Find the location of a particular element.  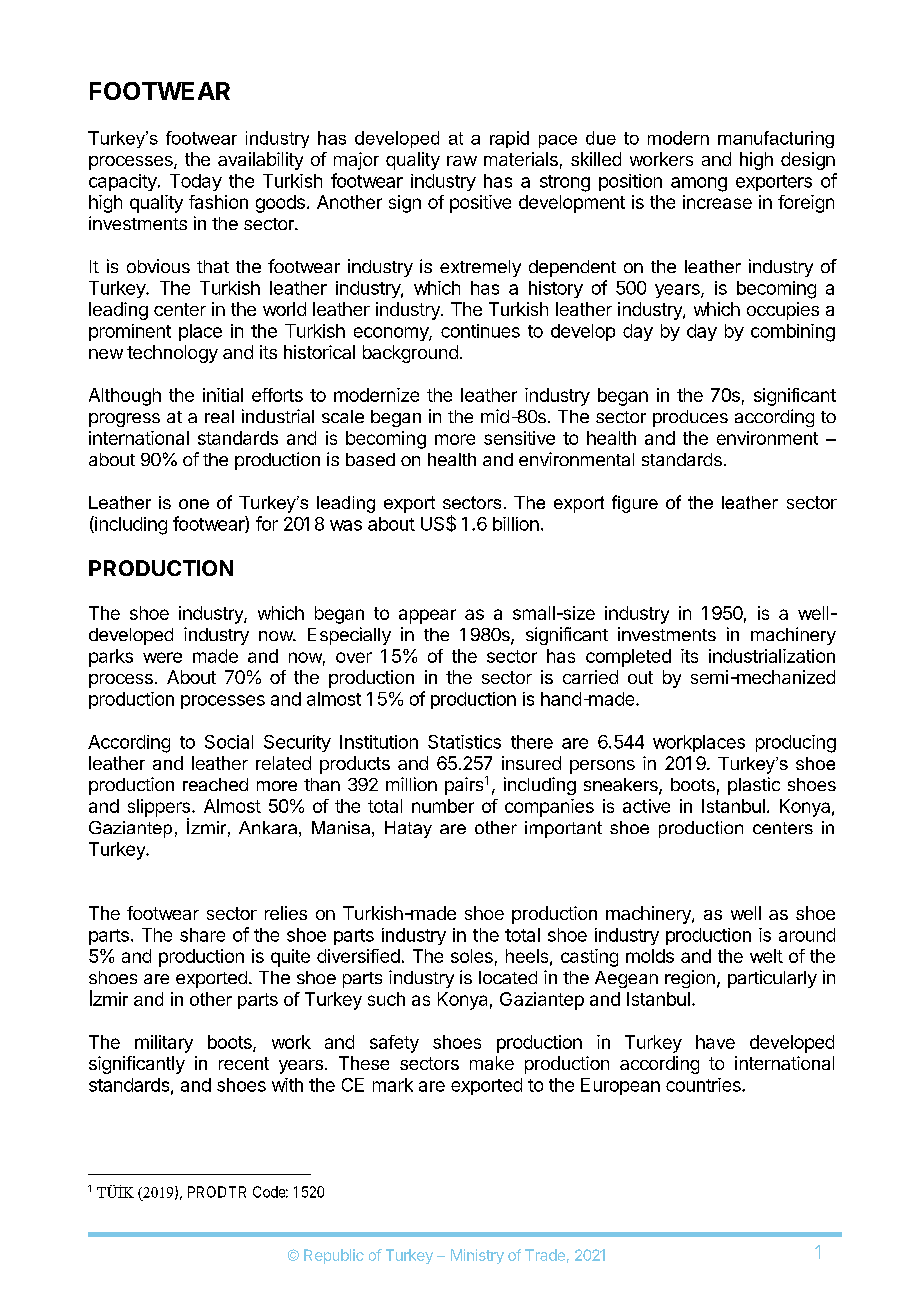

Statistics is located at coordinates (464, 742).
